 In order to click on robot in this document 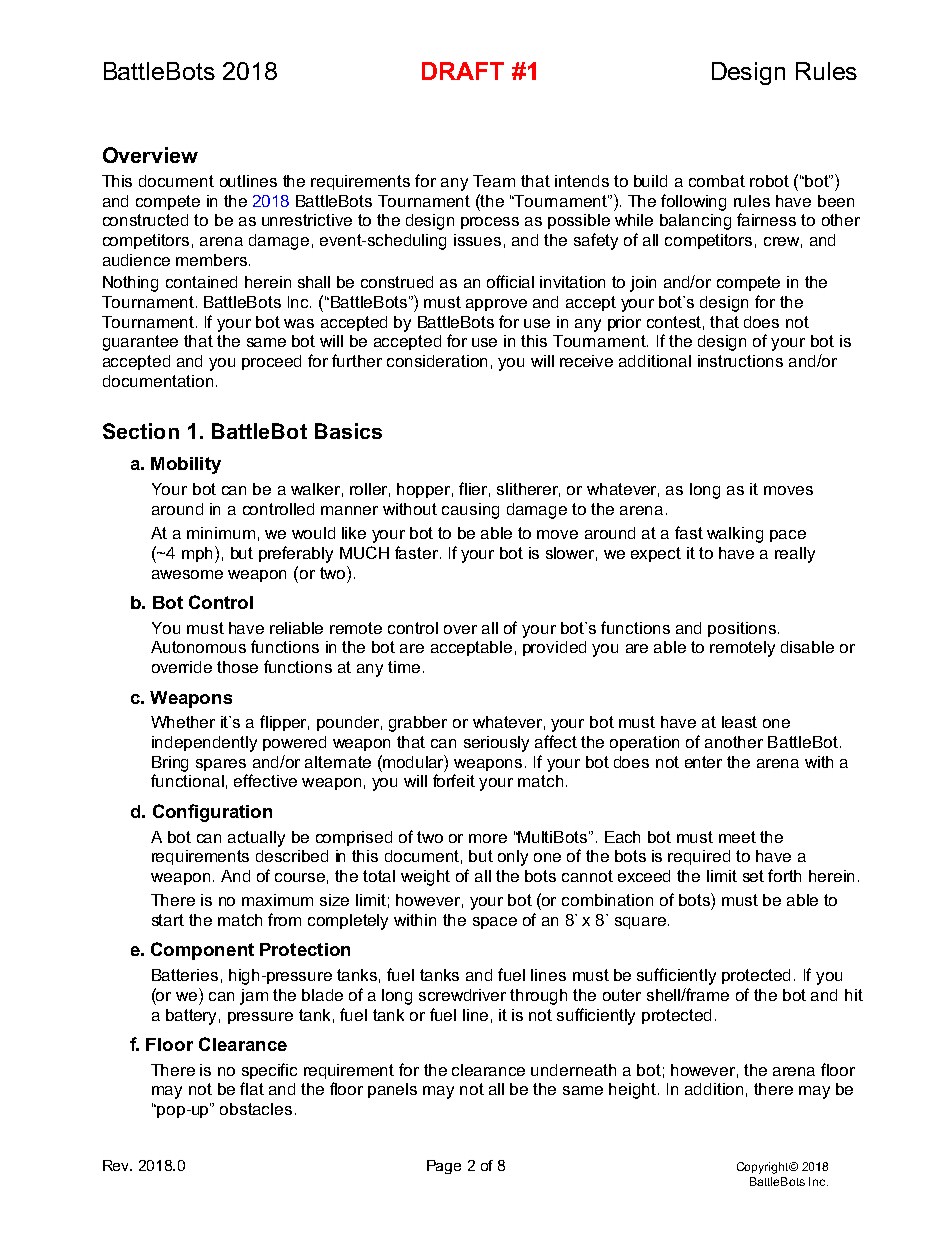, I will do `click(769, 181)`.
